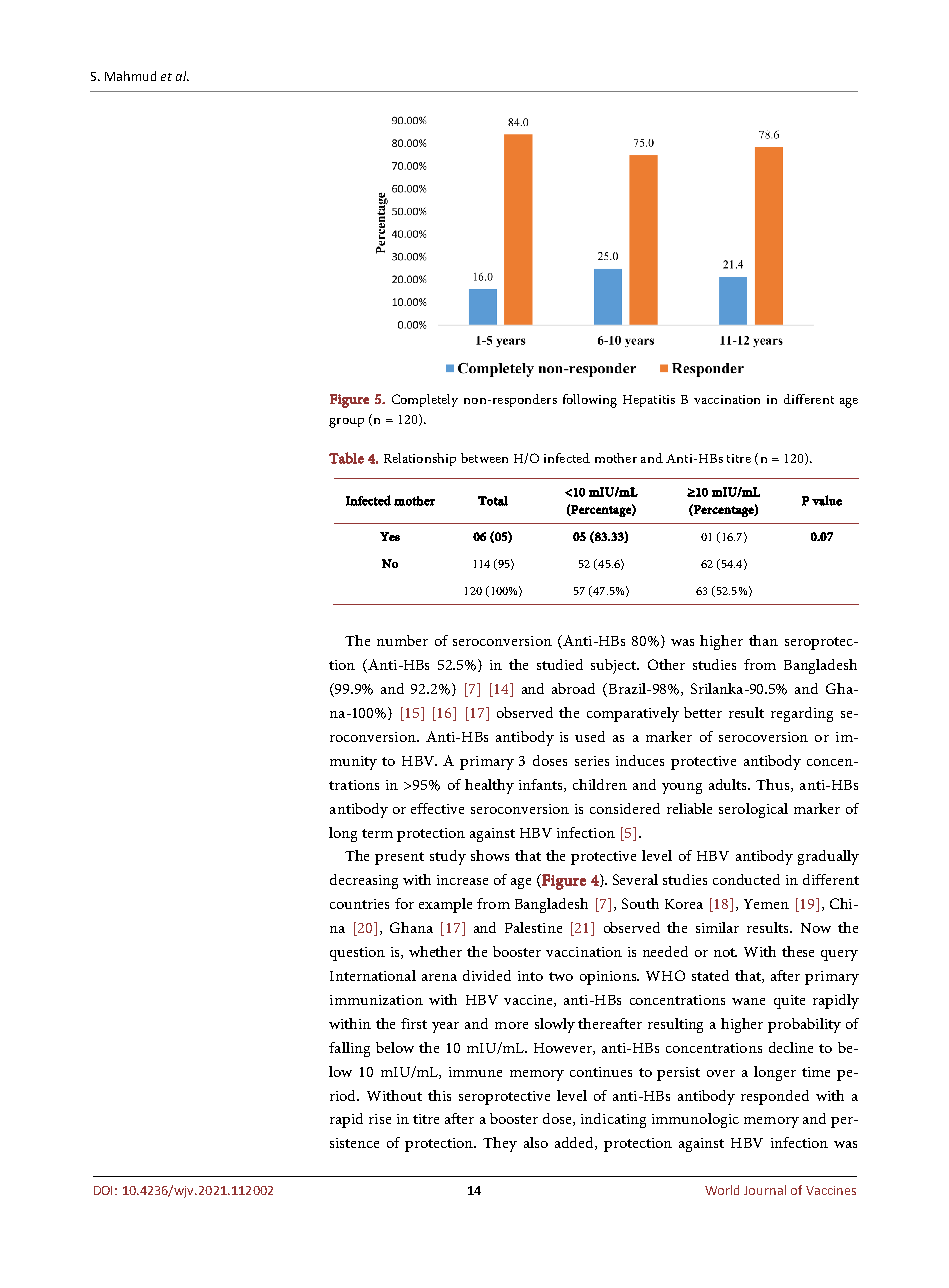 The height and width of the image is (1288, 949). What do you see at coordinates (500, 1144) in the image?
I see `They` at bounding box center [500, 1144].
